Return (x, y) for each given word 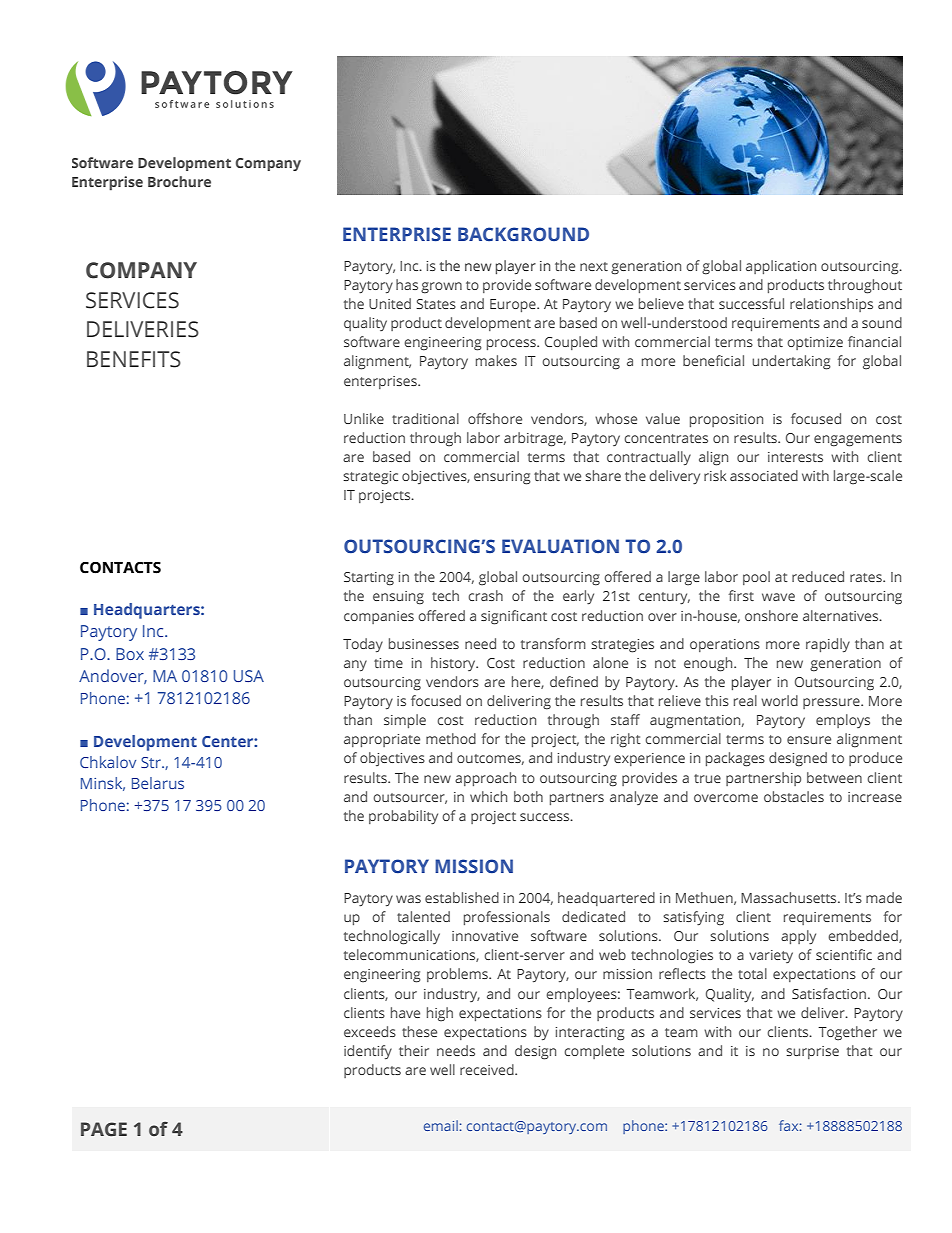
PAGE (104, 1129)
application (781, 267)
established (462, 897)
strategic (370, 478)
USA (249, 676)
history (454, 664)
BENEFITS (134, 359)
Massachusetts (790, 897)
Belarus (158, 783)
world (779, 700)
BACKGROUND (523, 234)
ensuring (502, 478)
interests (795, 457)
